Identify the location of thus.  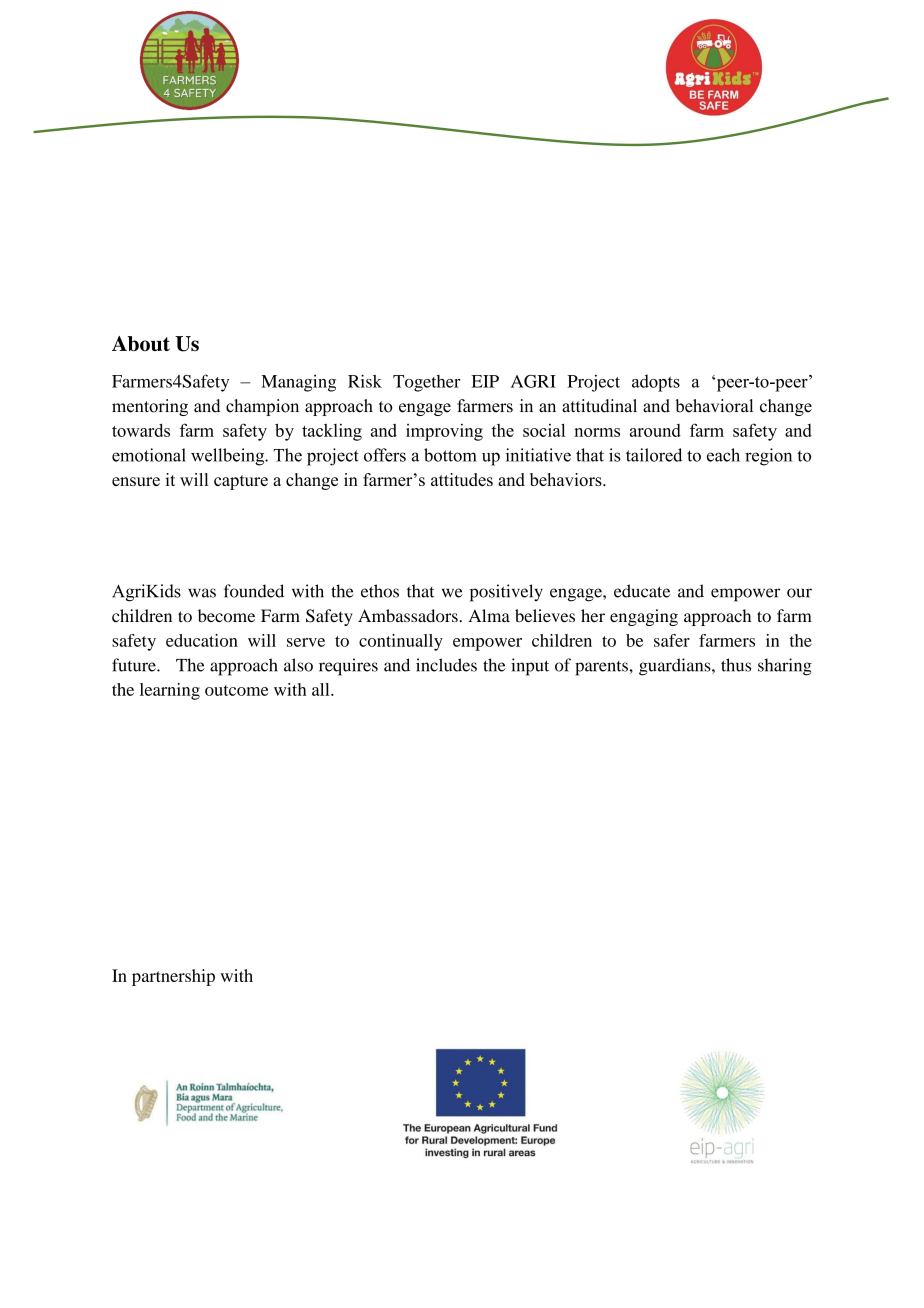
(736, 665).
